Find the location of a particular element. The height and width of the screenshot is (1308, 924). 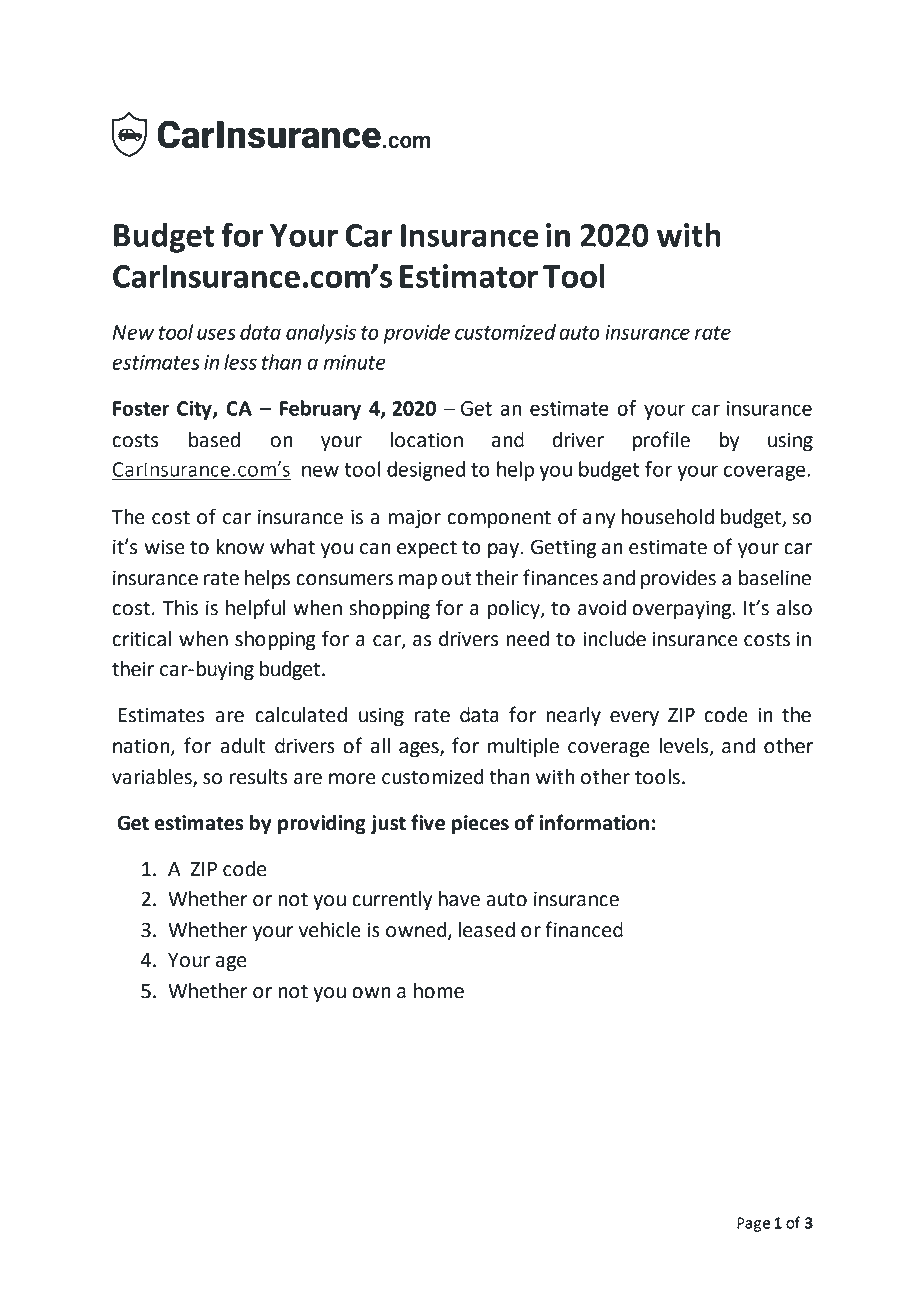

out is located at coordinates (456, 578).
